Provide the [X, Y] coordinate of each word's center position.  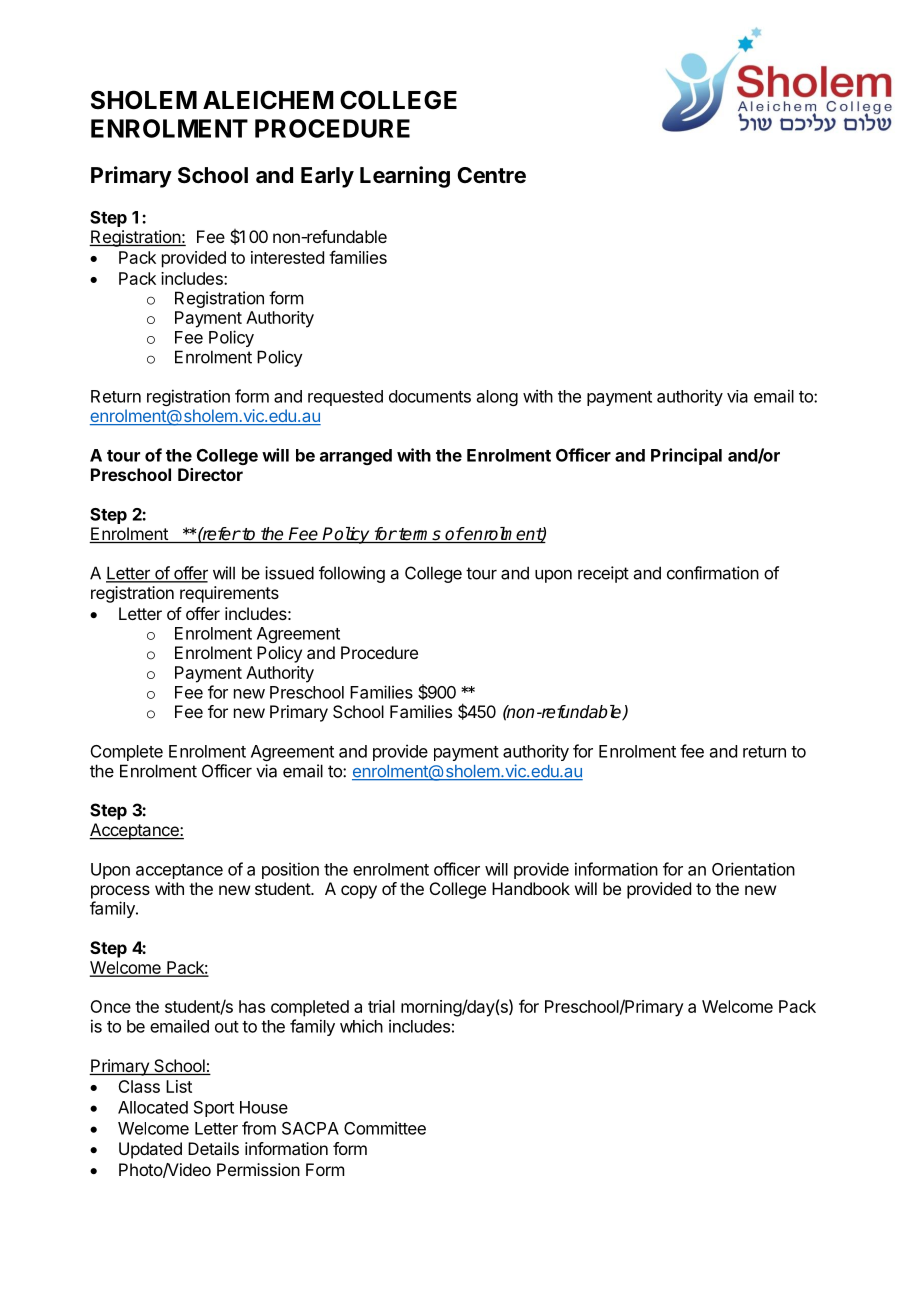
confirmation [713, 573]
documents [430, 396]
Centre [491, 175]
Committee [385, 1128]
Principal [686, 456]
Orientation [753, 869]
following [352, 574]
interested [287, 257]
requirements [229, 594]
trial [381, 1006]
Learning [405, 177]
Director [210, 474]
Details [213, 1148]
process [120, 892]
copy [359, 892]
